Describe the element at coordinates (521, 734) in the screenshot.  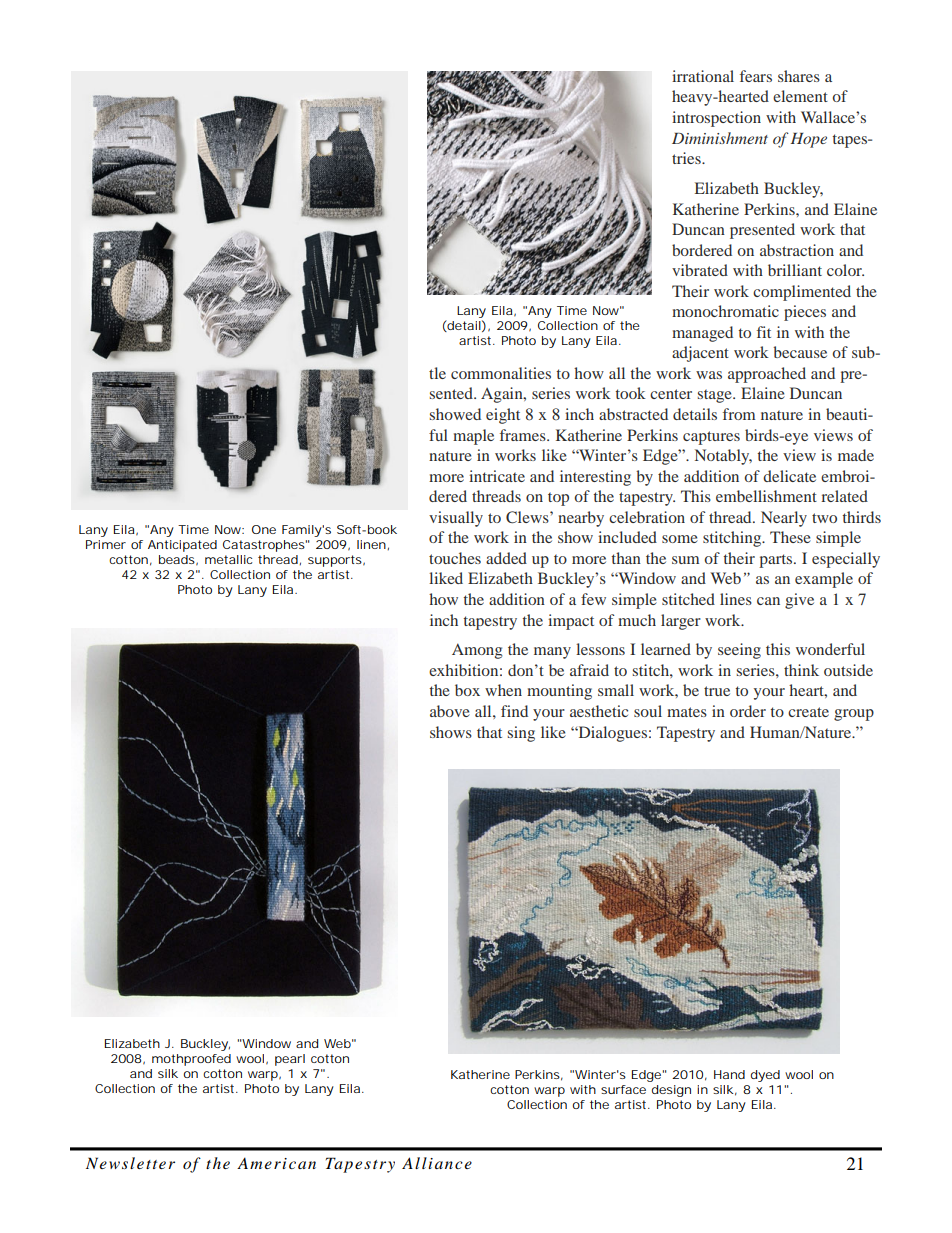
I see `sing` at that location.
